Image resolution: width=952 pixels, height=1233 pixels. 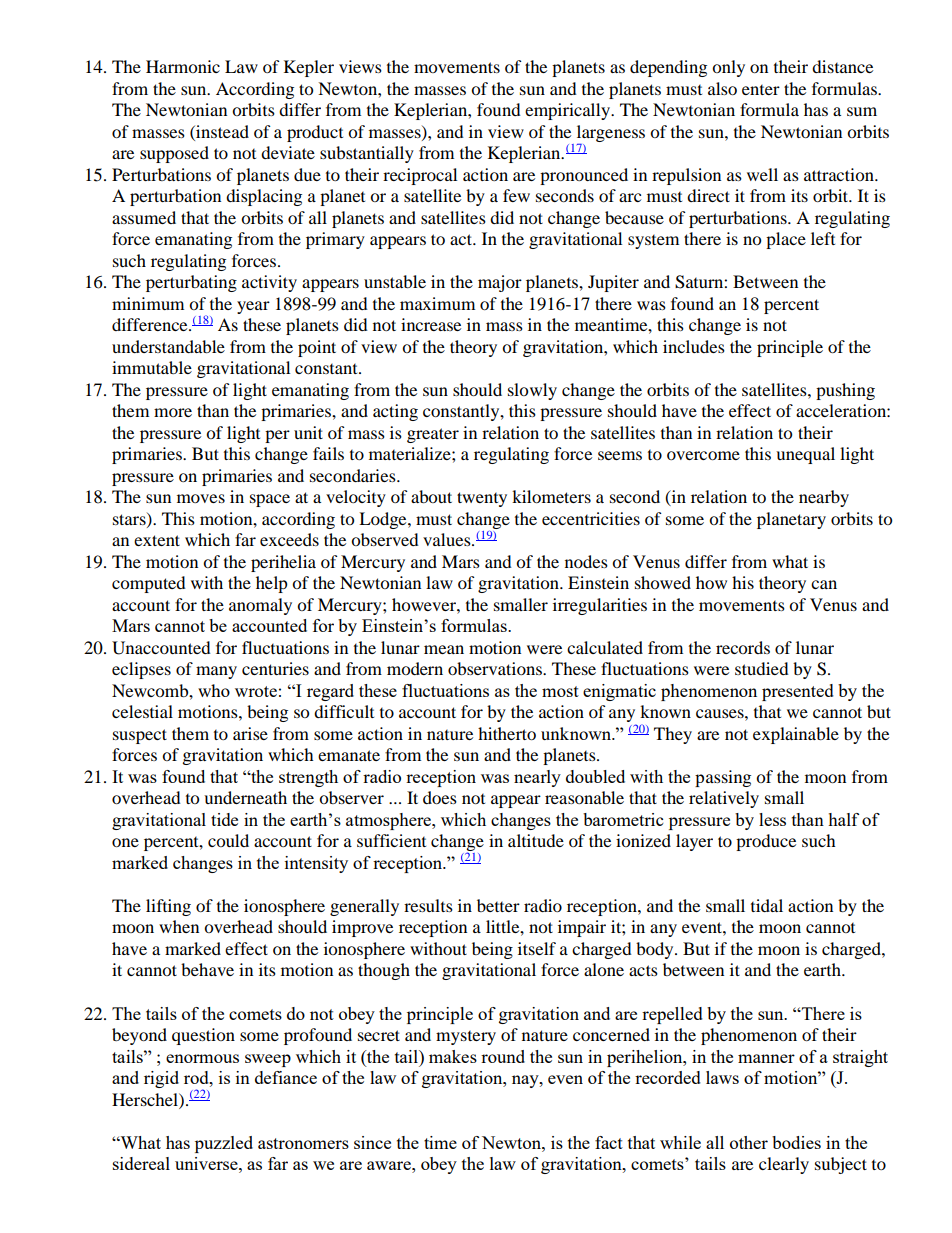 What do you see at coordinates (743, 647) in the screenshot?
I see `records` at bounding box center [743, 647].
